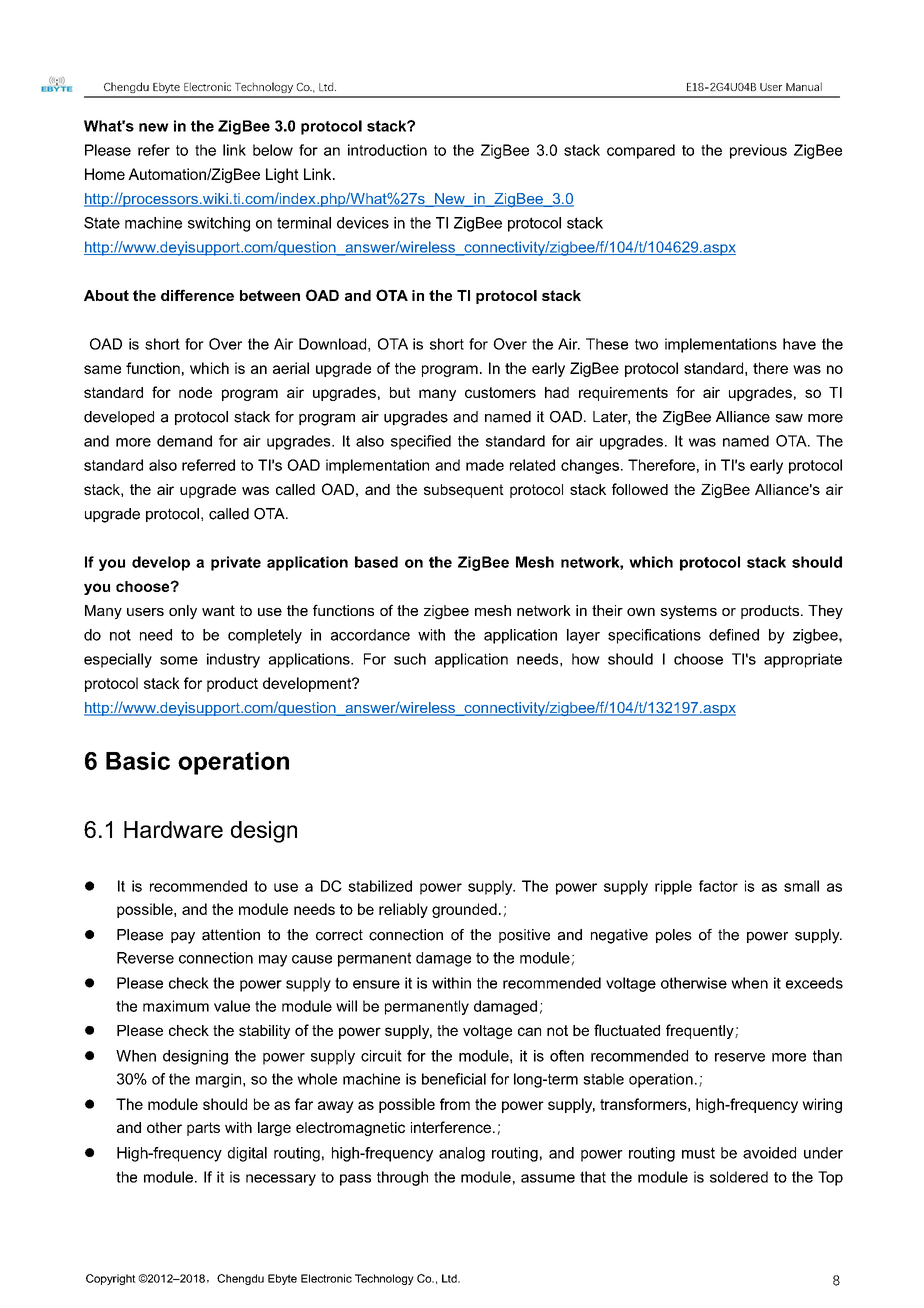  I want to click on previous, so click(758, 151).
